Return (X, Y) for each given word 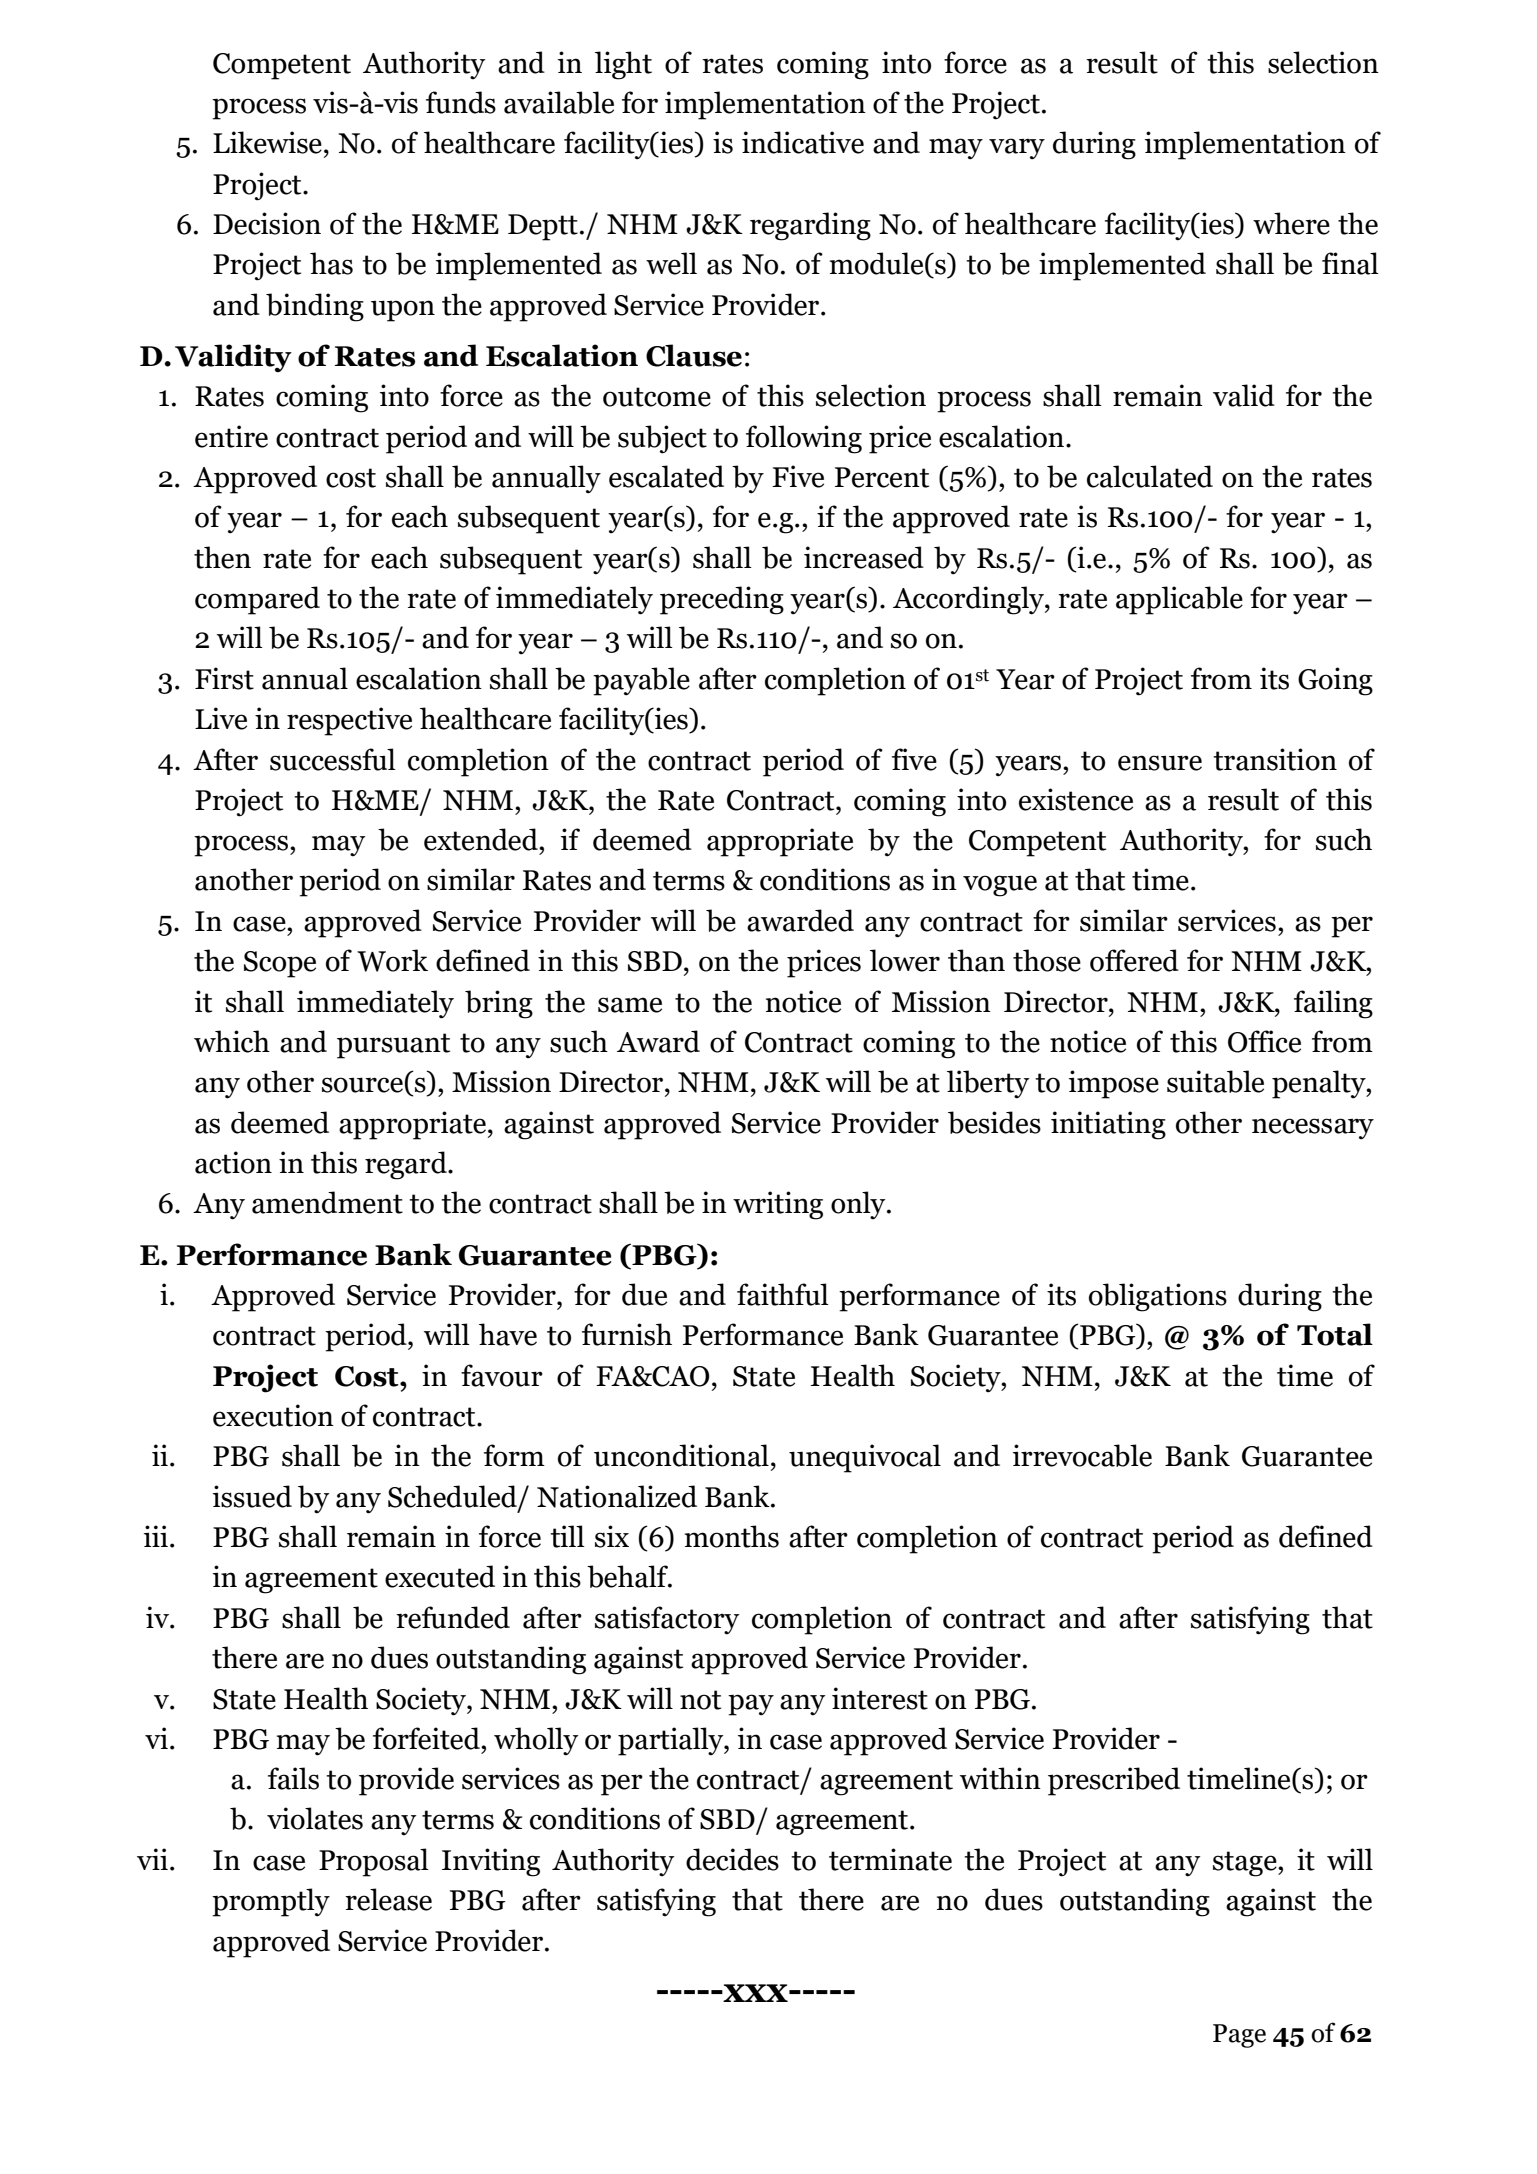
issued (252, 1496)
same (630, 1005)
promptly (271, 1902)
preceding (722, 600)
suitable (1215, 1081)
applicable (1179, 600)
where (1291, 223)
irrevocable (1082, 1455)
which (232, 1041)
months (732, 1536)
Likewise (267, 142)
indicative (803, 142)
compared (257, 600)
